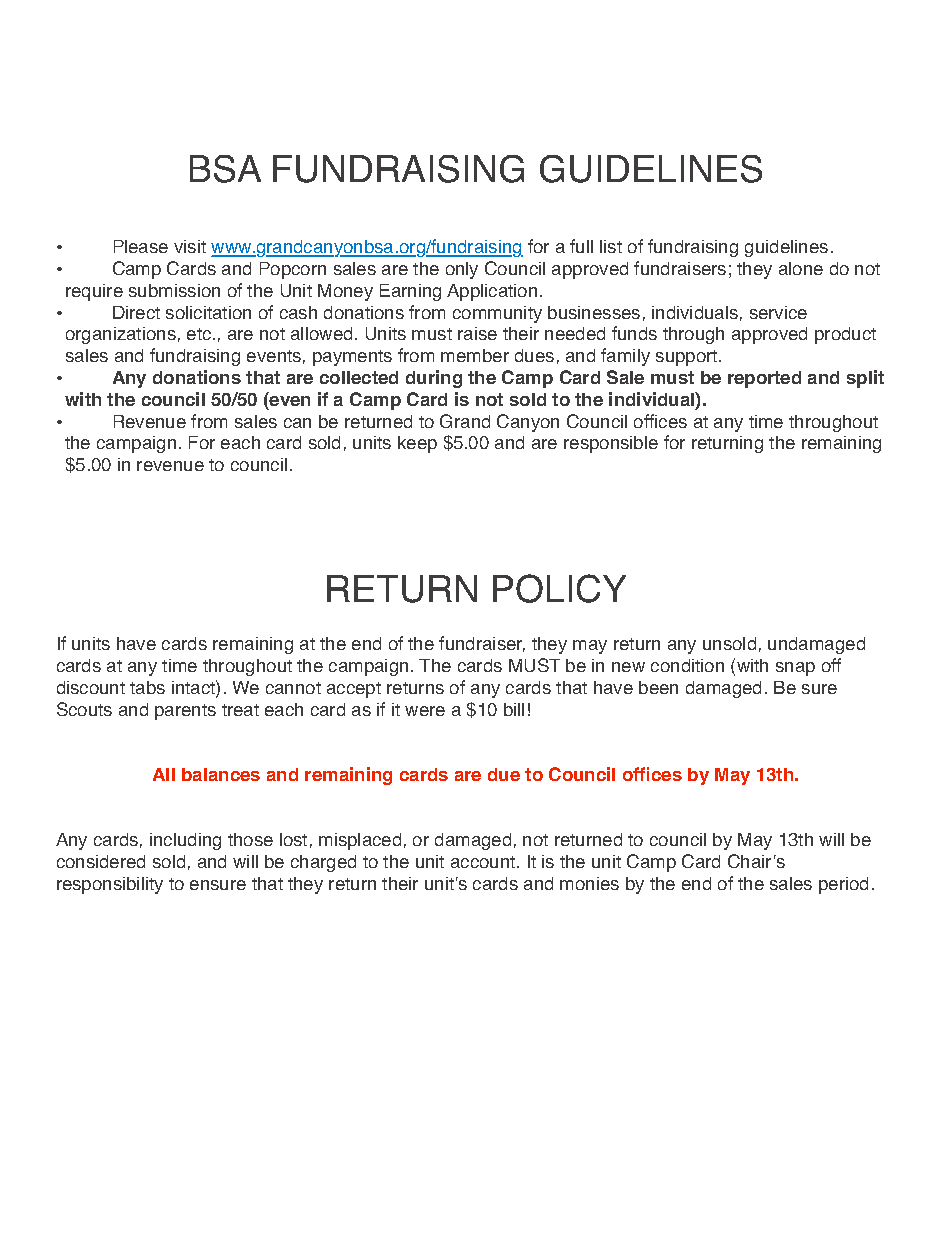 The image size is (952, 1233). Describe the element at coordinates (462, 270) in the document. I see `only` at that location.
